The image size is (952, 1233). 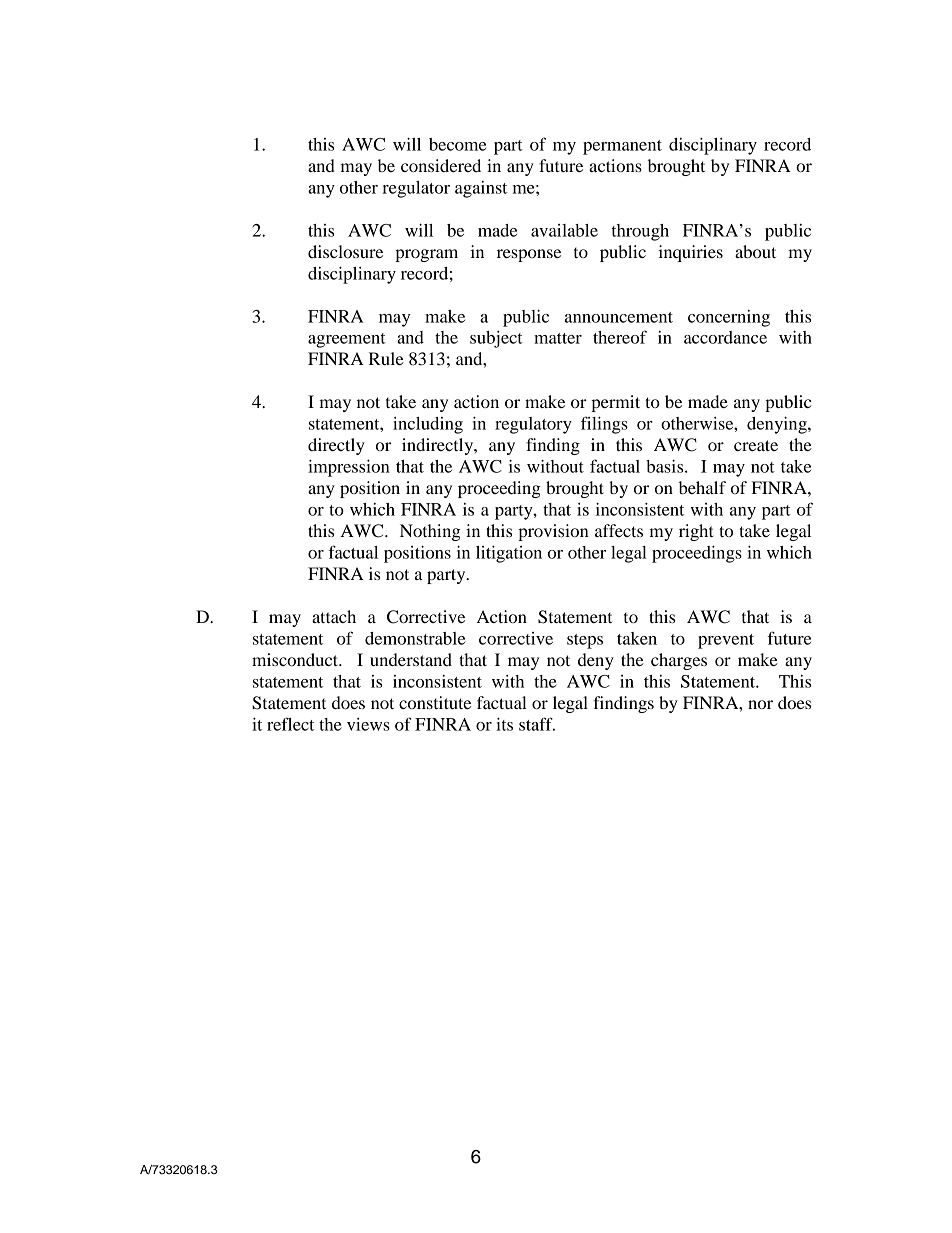 What do you see at coordinates (347, 340) in the document?
I see `agreement` at bounding box center [347, 340].
